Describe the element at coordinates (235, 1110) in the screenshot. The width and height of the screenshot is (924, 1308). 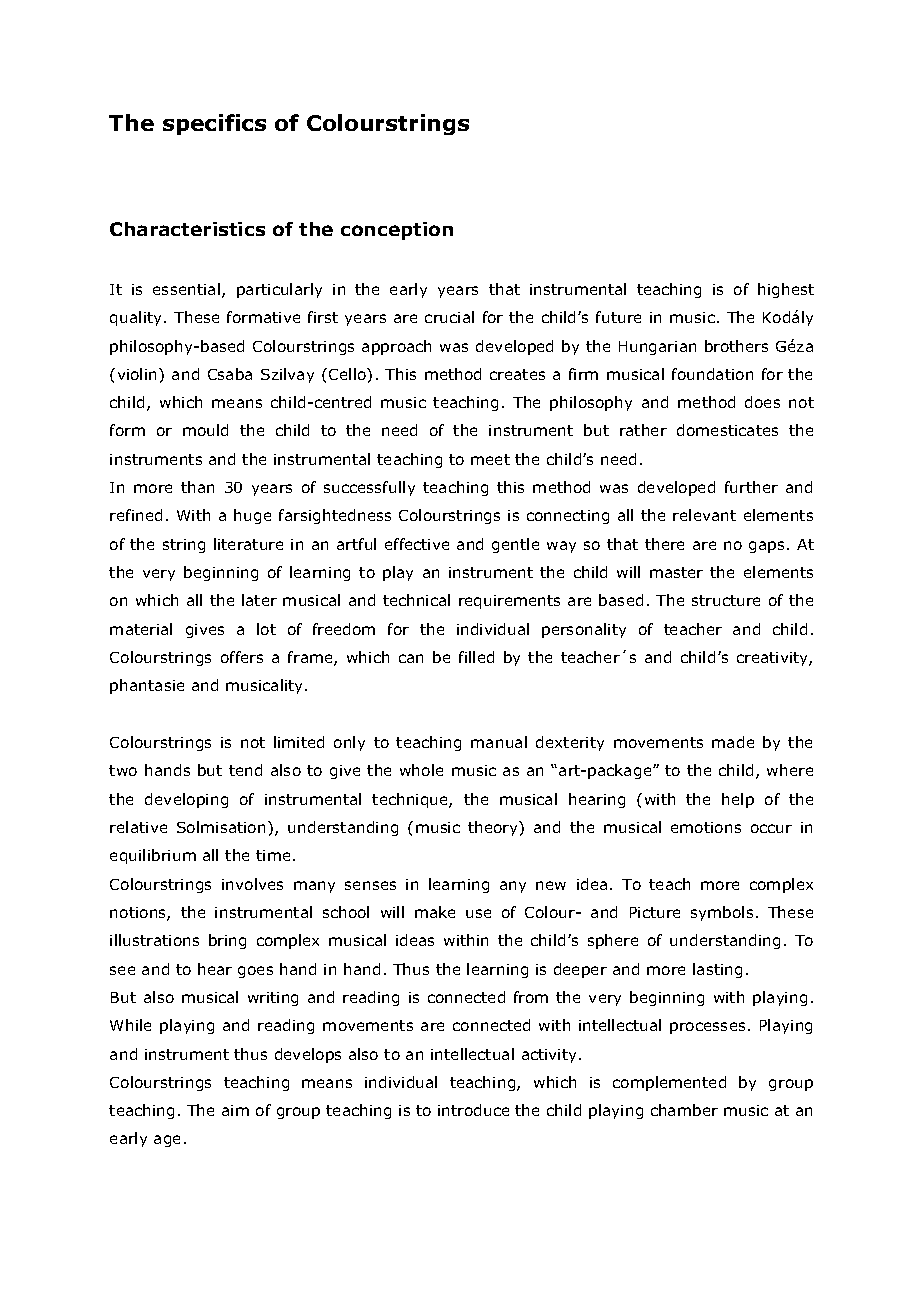
I see `aim` at that location.
